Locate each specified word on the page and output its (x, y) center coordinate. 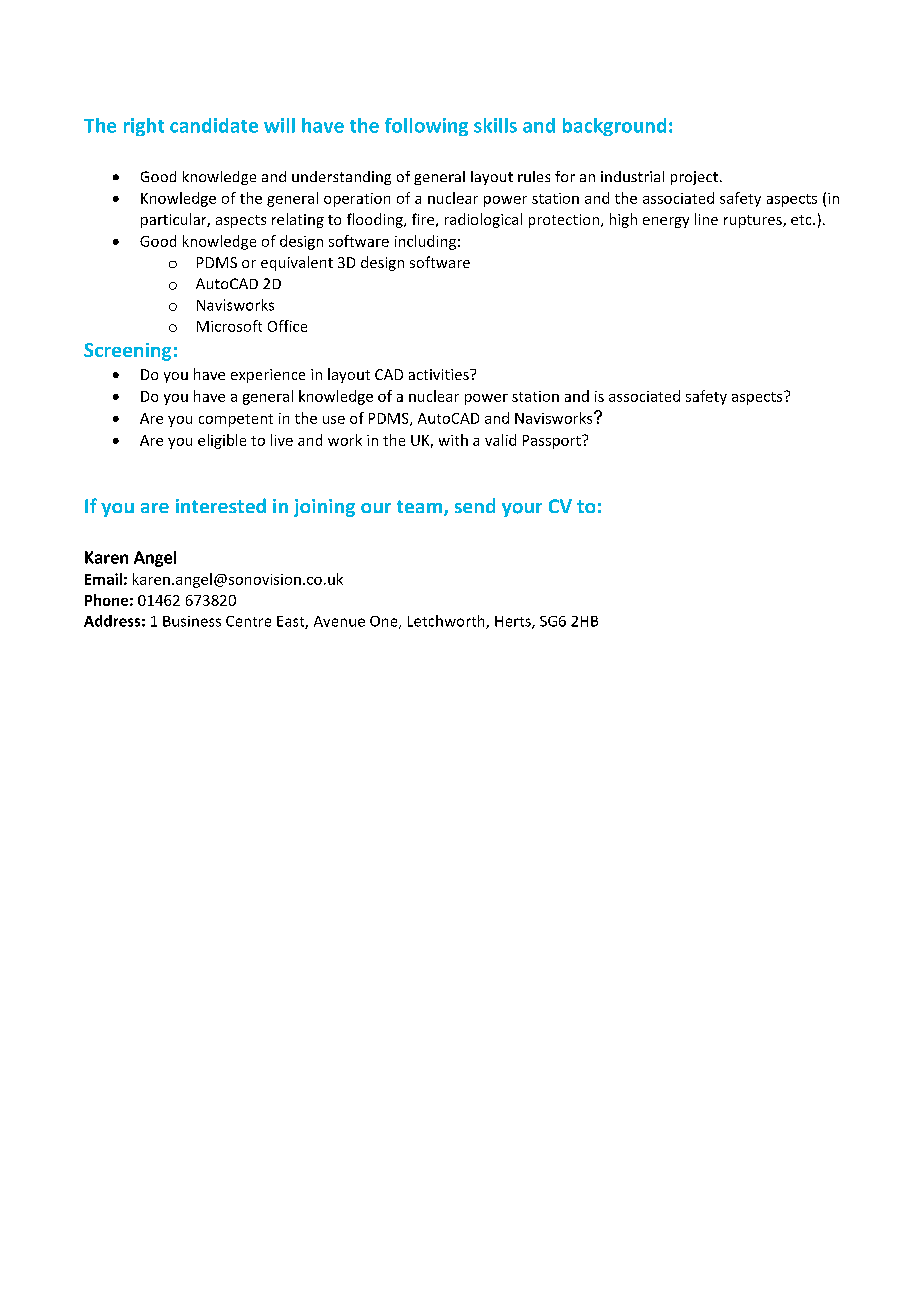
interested (221, 505)
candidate (214, 125)
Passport (553, 442)
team (419, 506)
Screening (127, 352)
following (426, 127)
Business (192, 621)
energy (666, 222)
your (522, 510)
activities (440, 374)
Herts (514, 622)
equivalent (297, 263)
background (614, 127)
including (425, 242)
